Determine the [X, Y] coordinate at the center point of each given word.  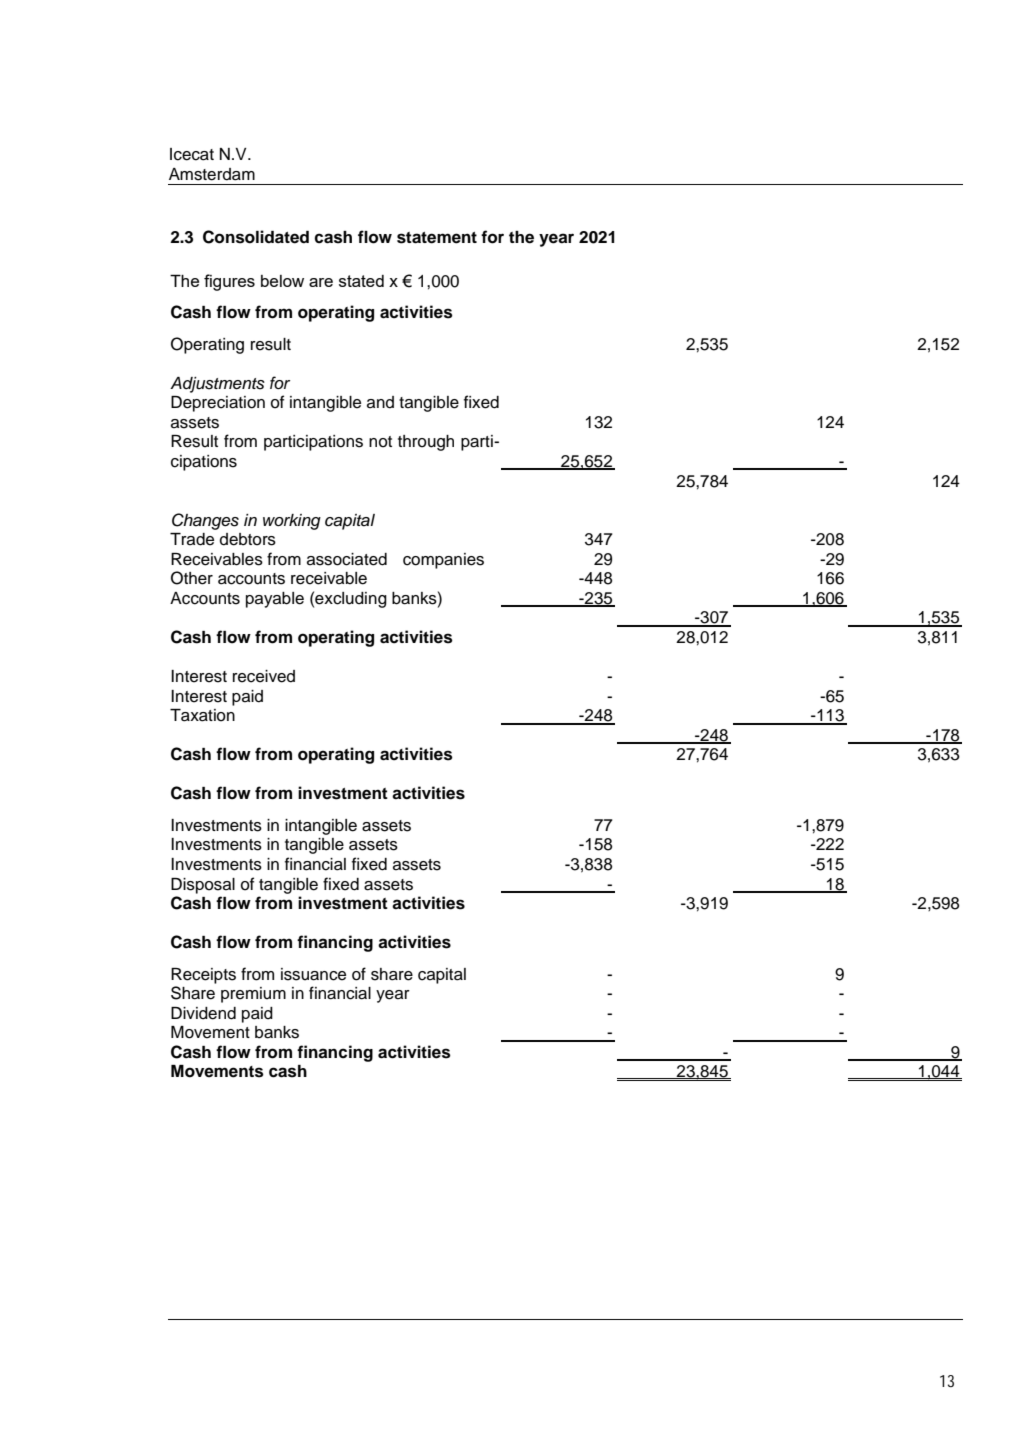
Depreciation [218, 404]
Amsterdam [212, 174]
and [380, 402]
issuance [313, 974]
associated [347, 559]
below [282, 281]
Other [192, 578]
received [264, 676]
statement [437, 238]
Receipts [203, 976]
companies [443, 561]
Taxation [202, 715]
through [426, 443]
